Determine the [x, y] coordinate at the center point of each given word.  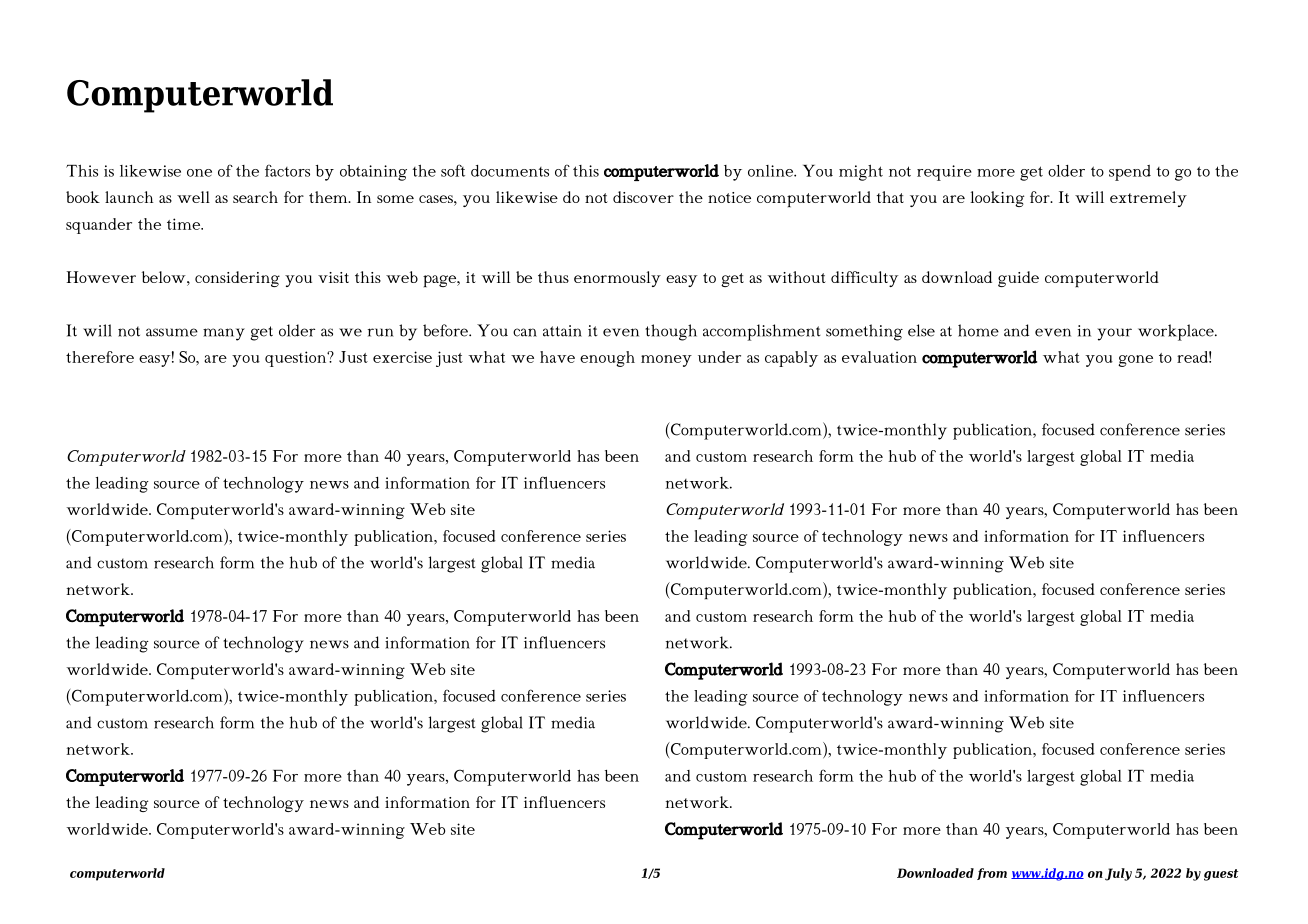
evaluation [879, 357]
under [719, 357]
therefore [100, 357]
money [666, 361]
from [992, 874]
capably [791, 359]
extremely [1148, 199]
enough [607, 359]
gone [1135, 361]
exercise [402, 357]
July [1118, 874]
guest [1221, 875]
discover [643, 197]
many [224, 334]
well [193, 197]
